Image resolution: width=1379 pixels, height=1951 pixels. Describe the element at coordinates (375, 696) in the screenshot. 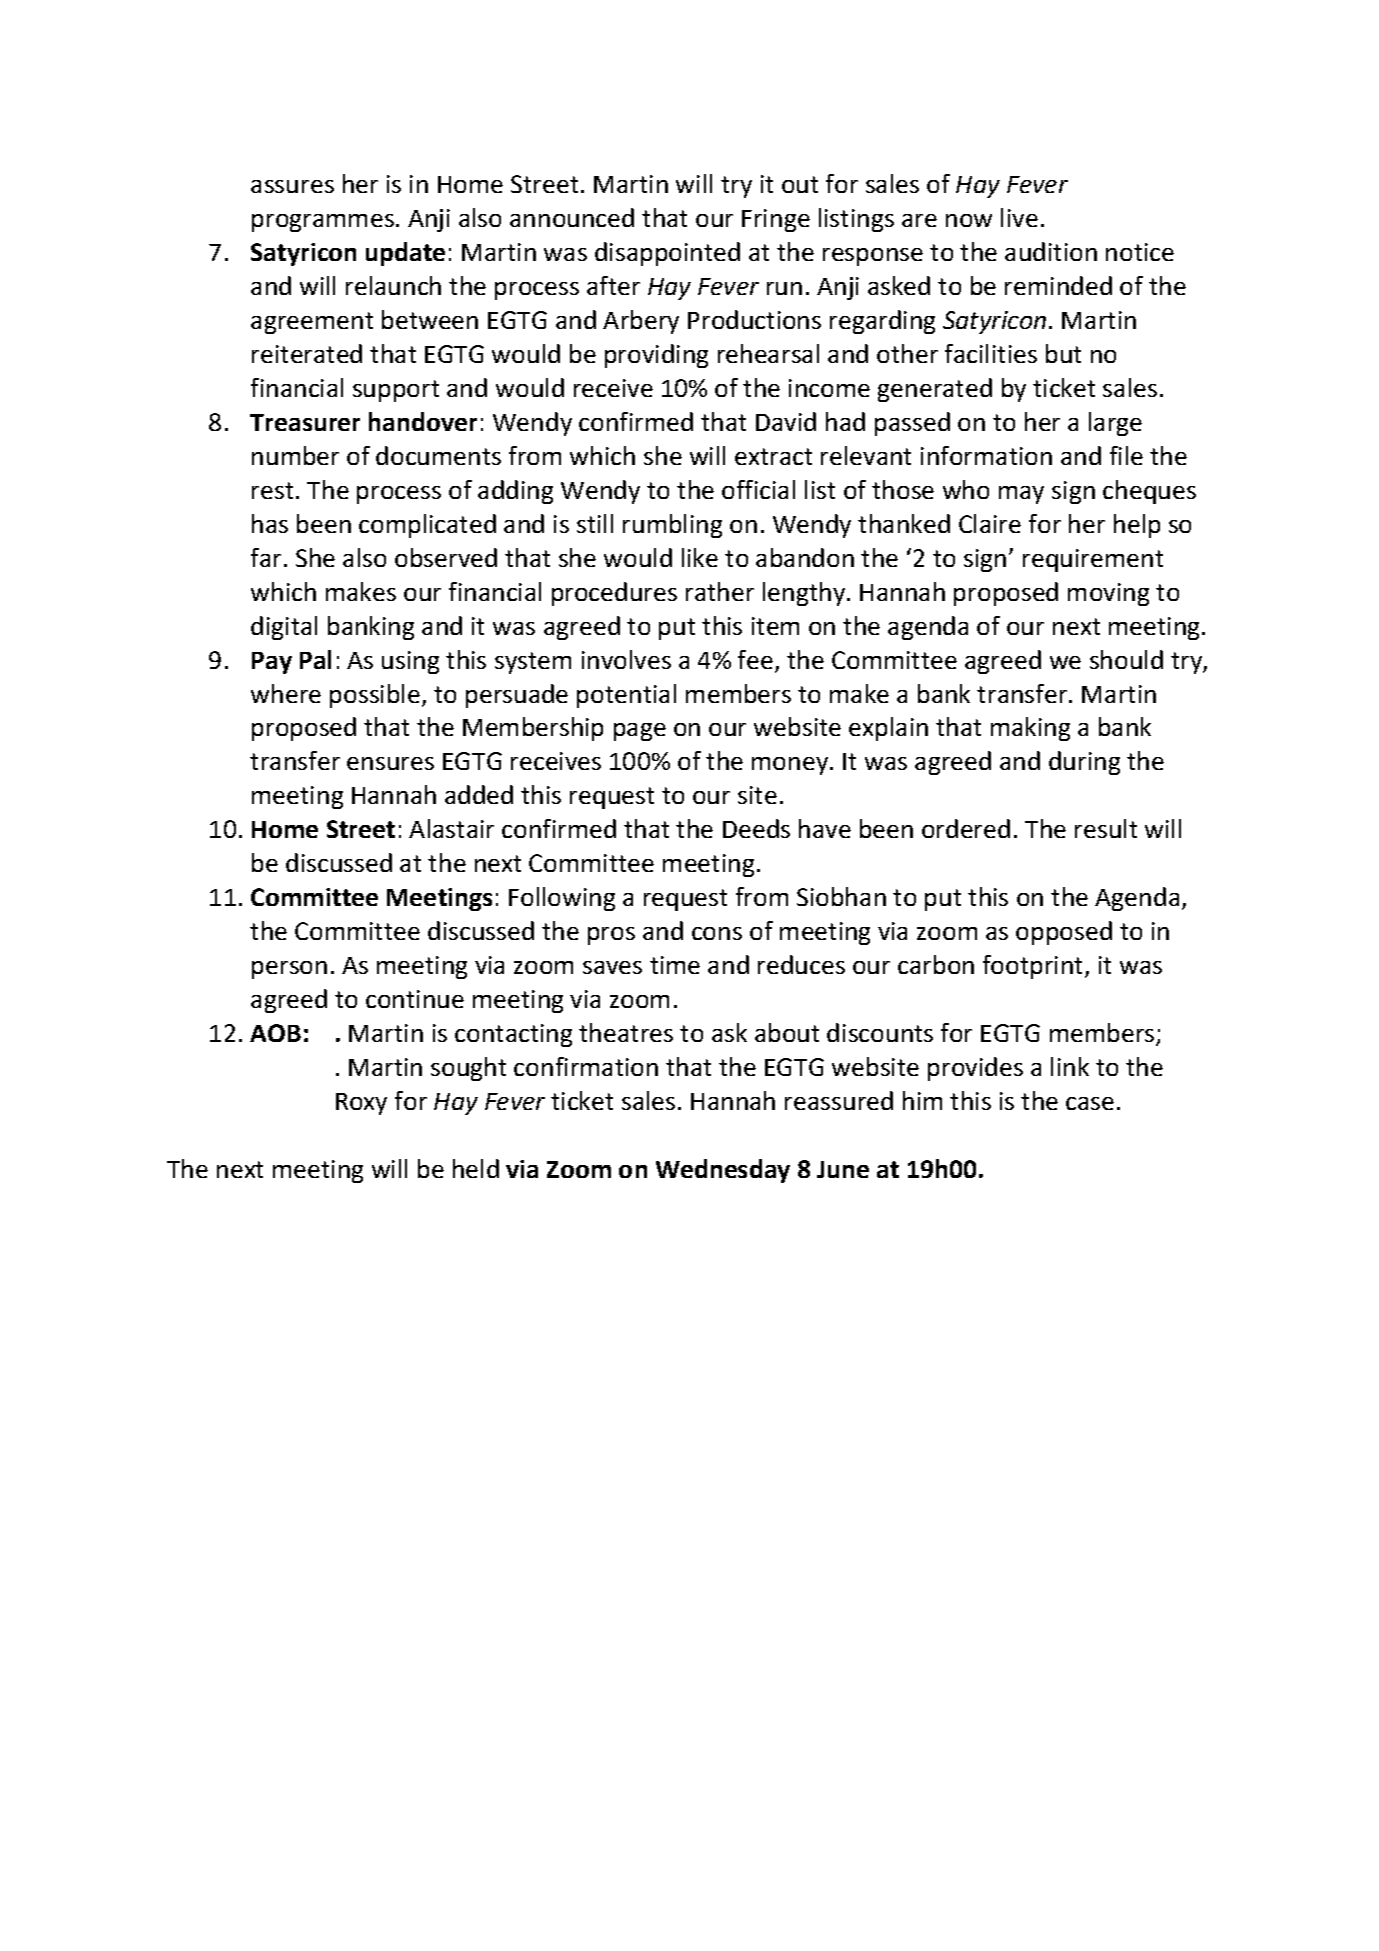

I see `possible` at that location.
